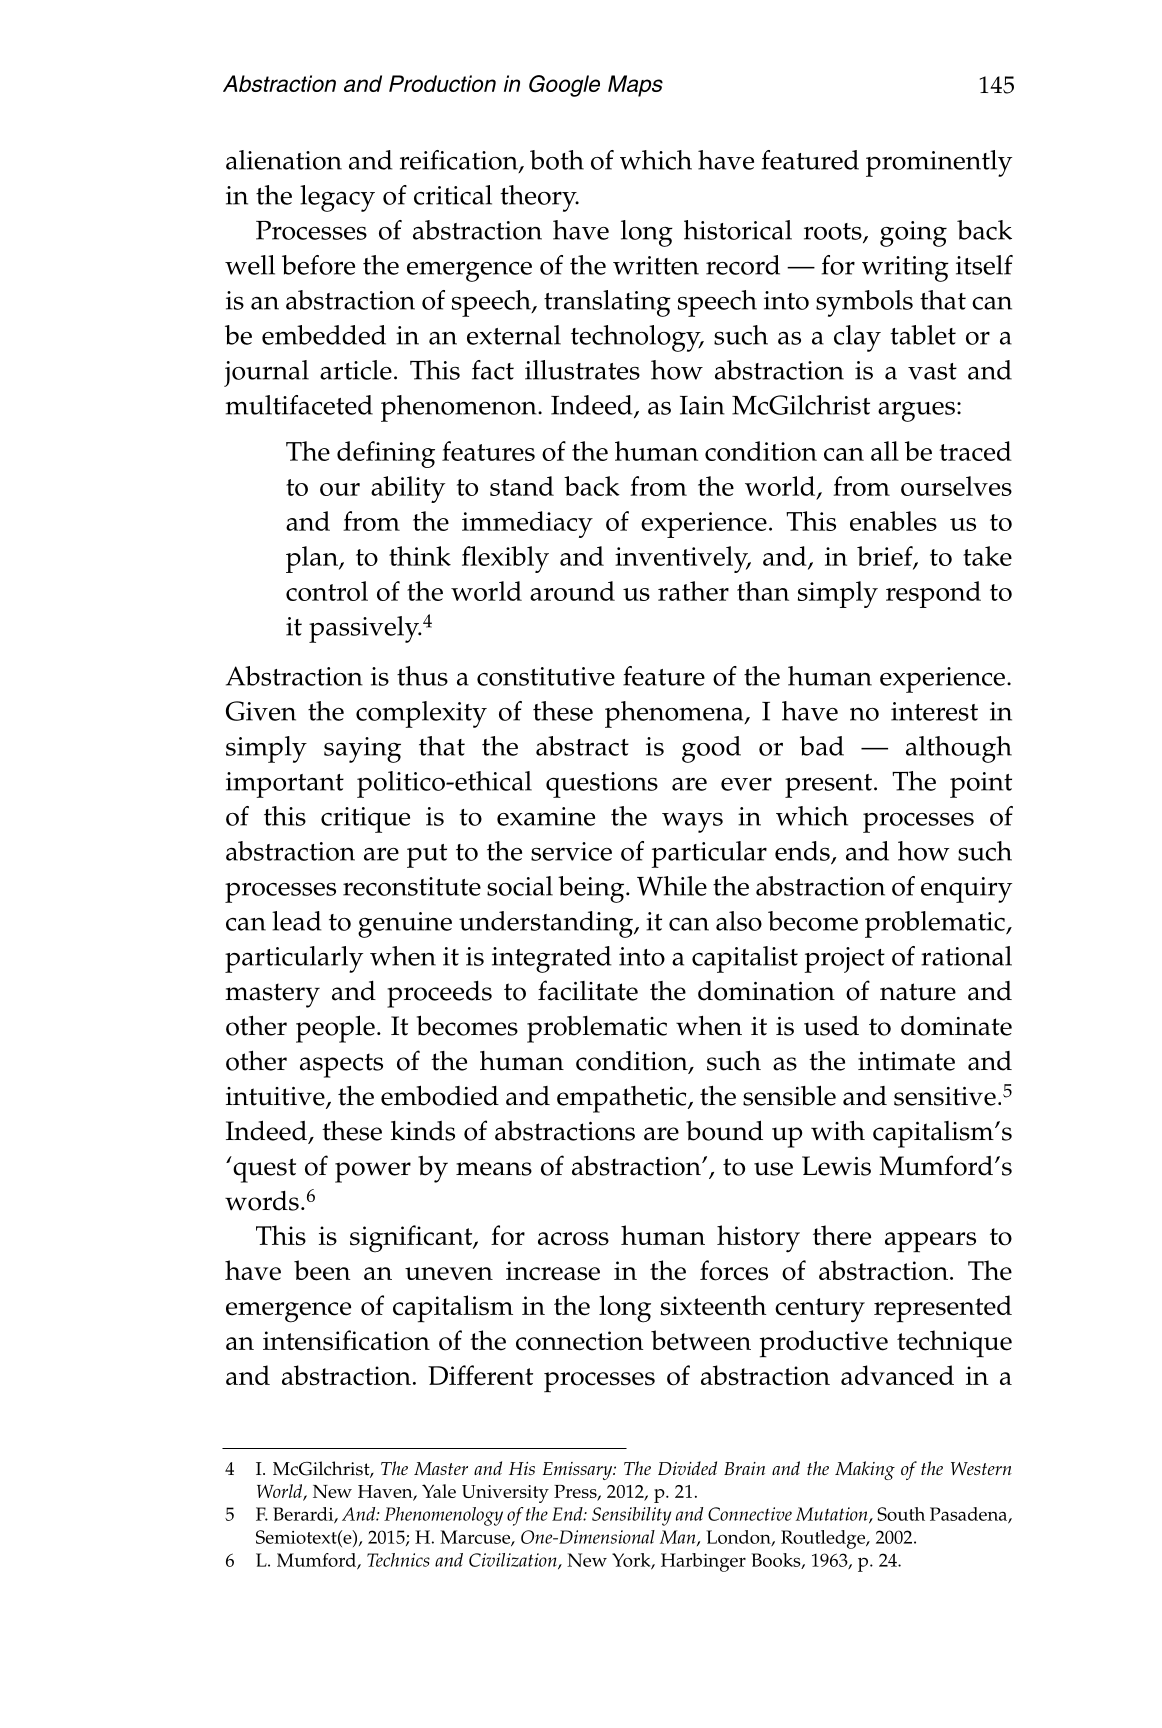  Describe the element at coordinates (582, 370) in the document. I see `illustrates` at that location.
